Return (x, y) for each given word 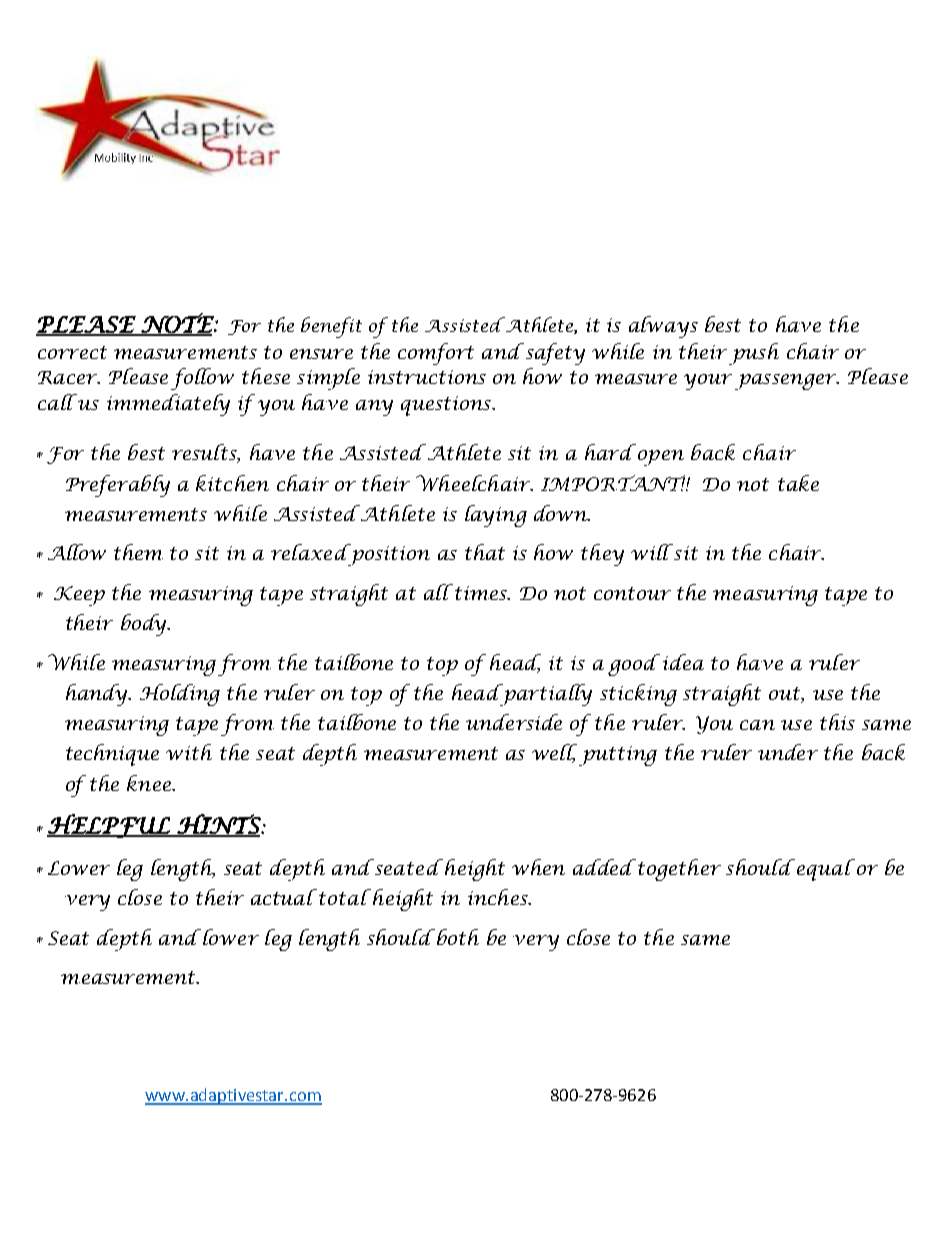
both (458, 937)
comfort (436, 354)
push (754, 354)
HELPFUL (109, 826)
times (482, 593)
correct (72, 352)
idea (683, 662)
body (145, 625)
